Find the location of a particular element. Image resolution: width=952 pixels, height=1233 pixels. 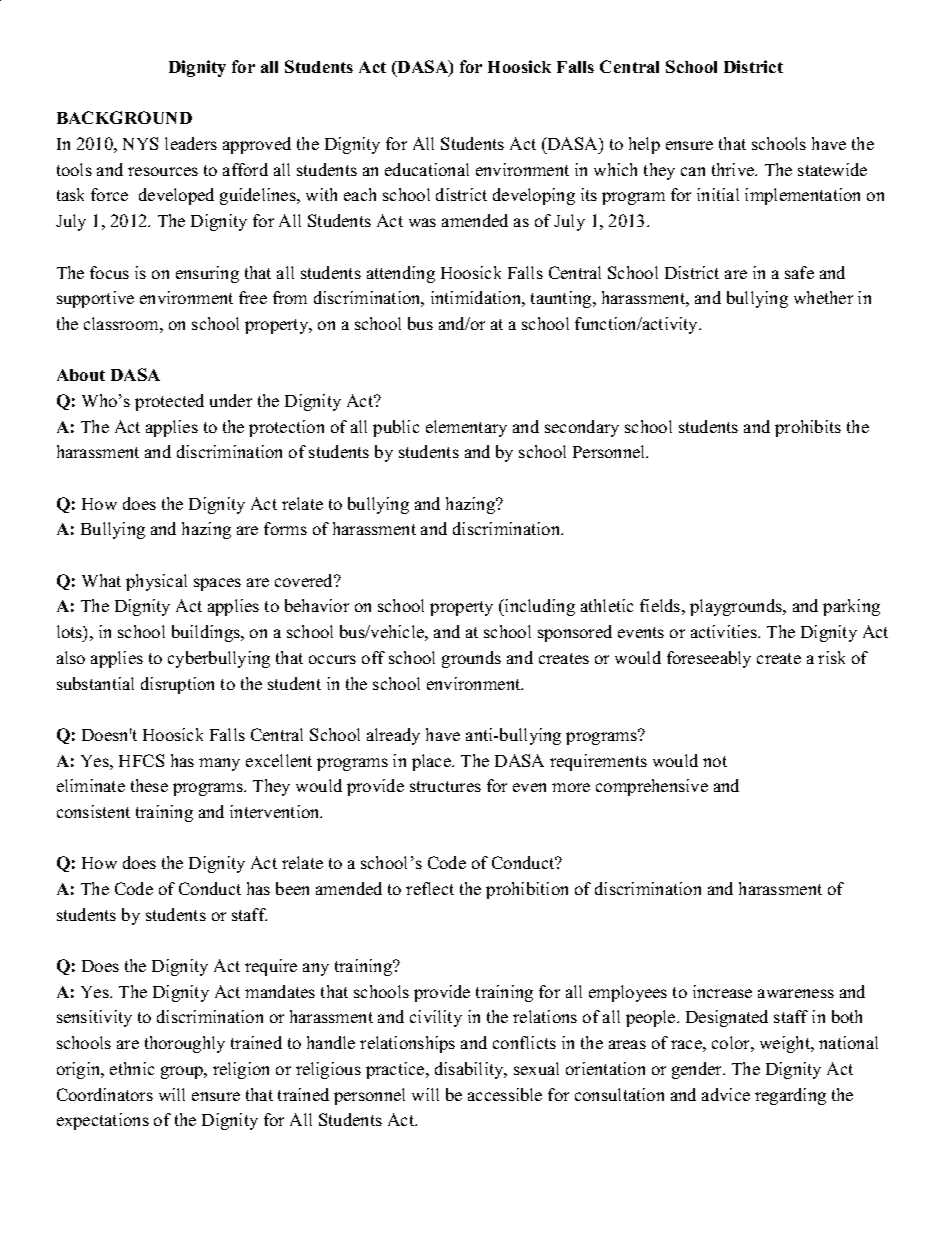

prohibits is located at coordinates (808, 428).
